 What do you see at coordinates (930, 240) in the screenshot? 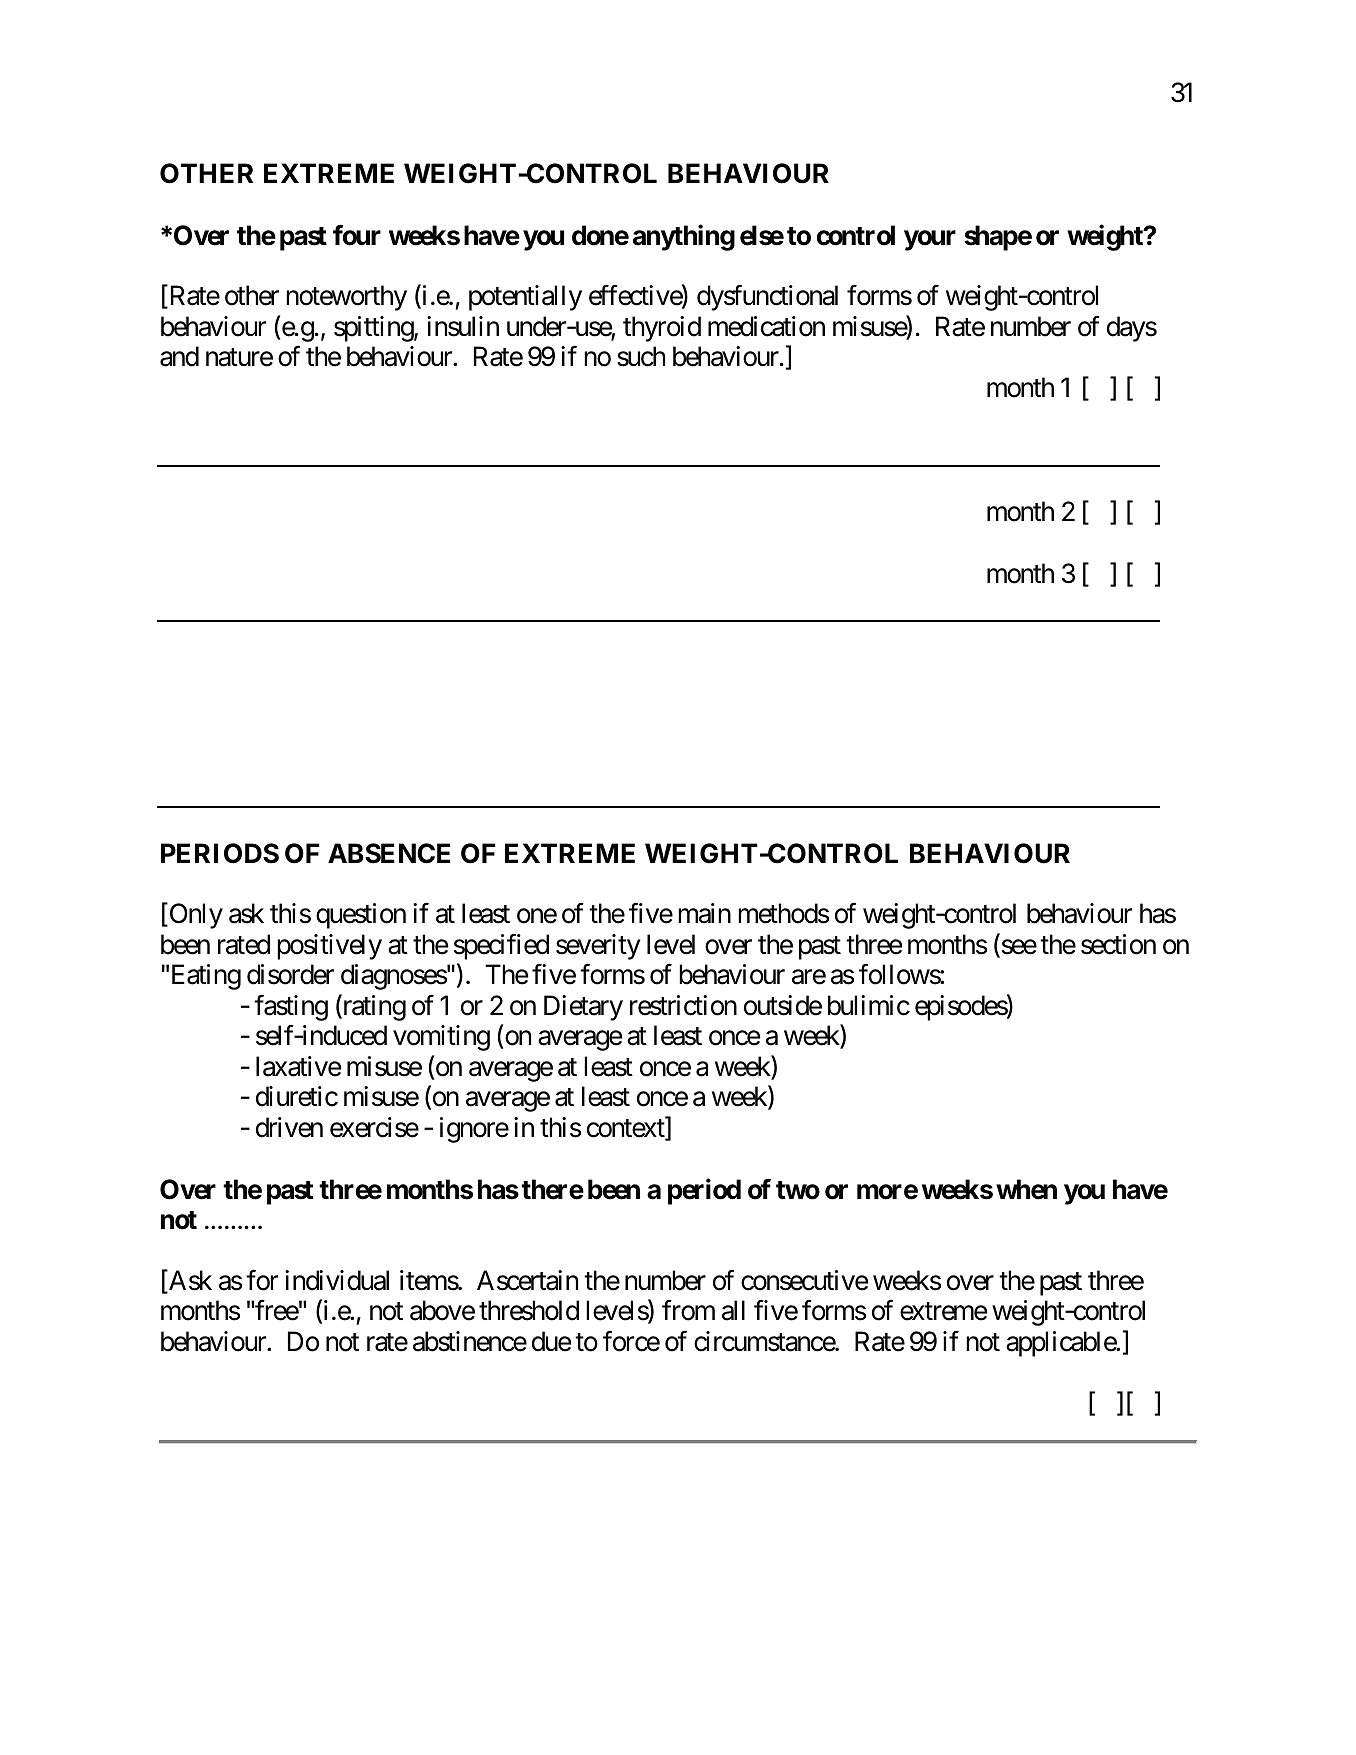
I see `your` at bounding box center [930, 240].
